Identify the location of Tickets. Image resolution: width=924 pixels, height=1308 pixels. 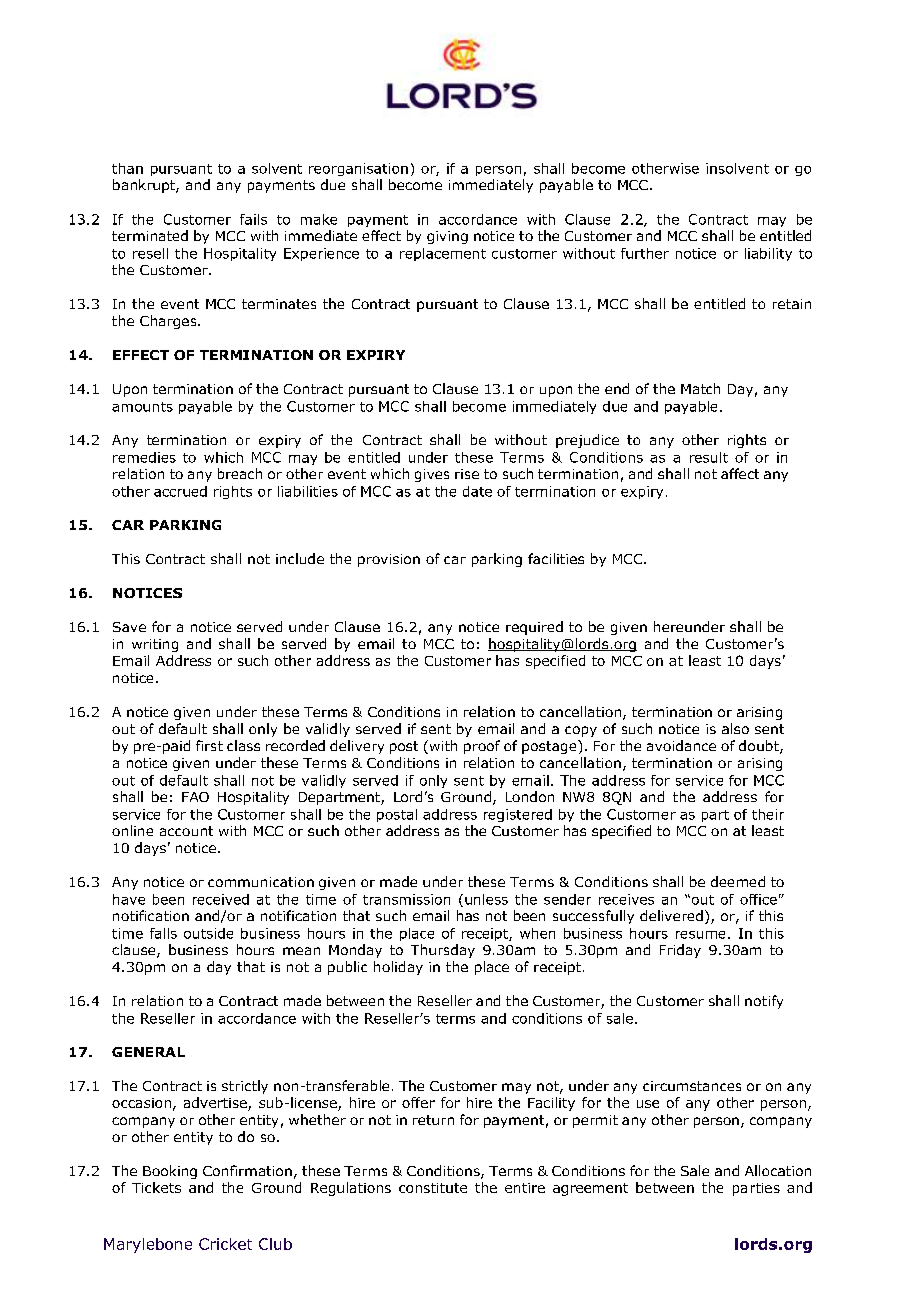
(156, 1187).
